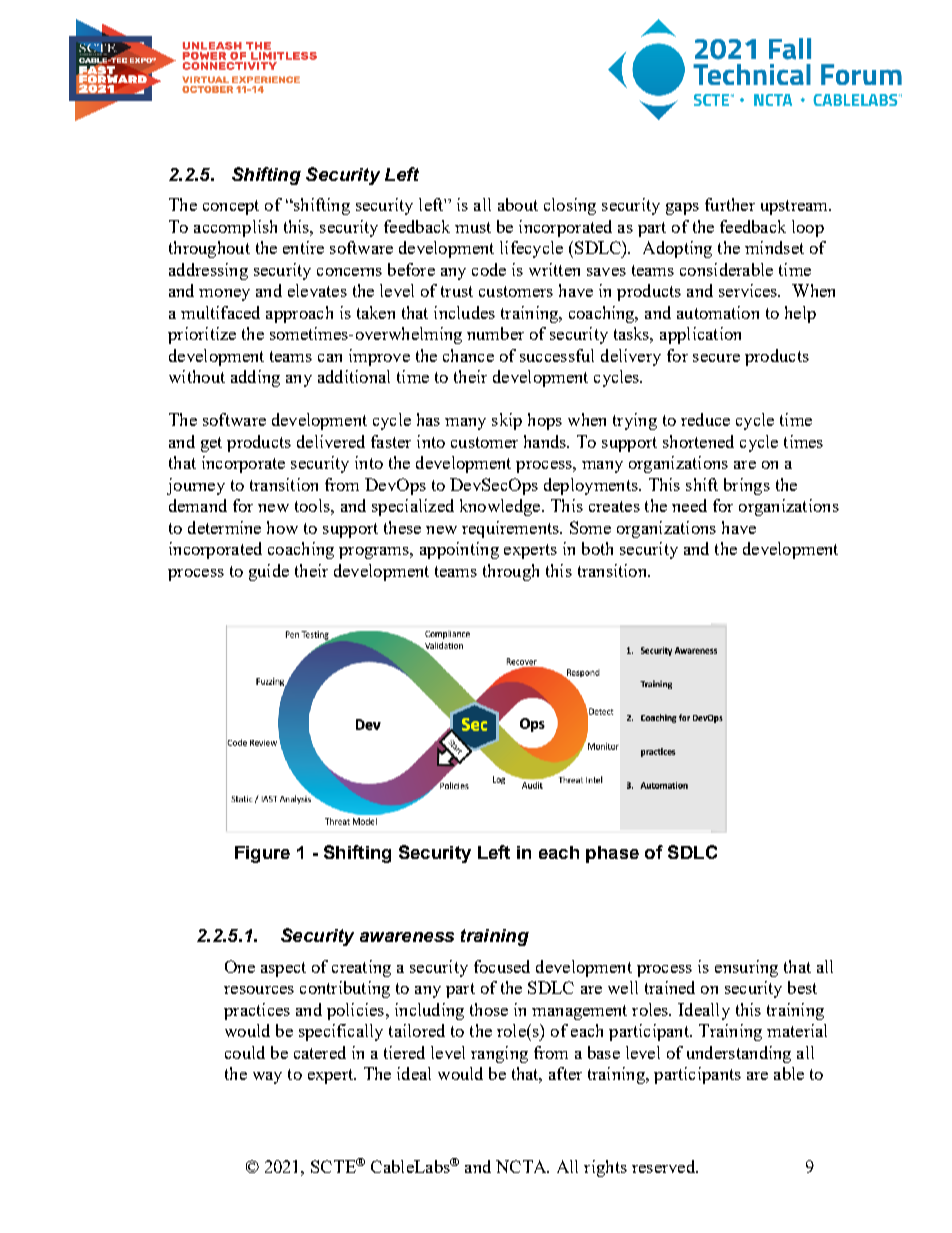 The image size is (952, 1233). What do you see at coordinates (235, 228) in the screenshot?
I see `accomplish` at bounding box center [235, 228].
